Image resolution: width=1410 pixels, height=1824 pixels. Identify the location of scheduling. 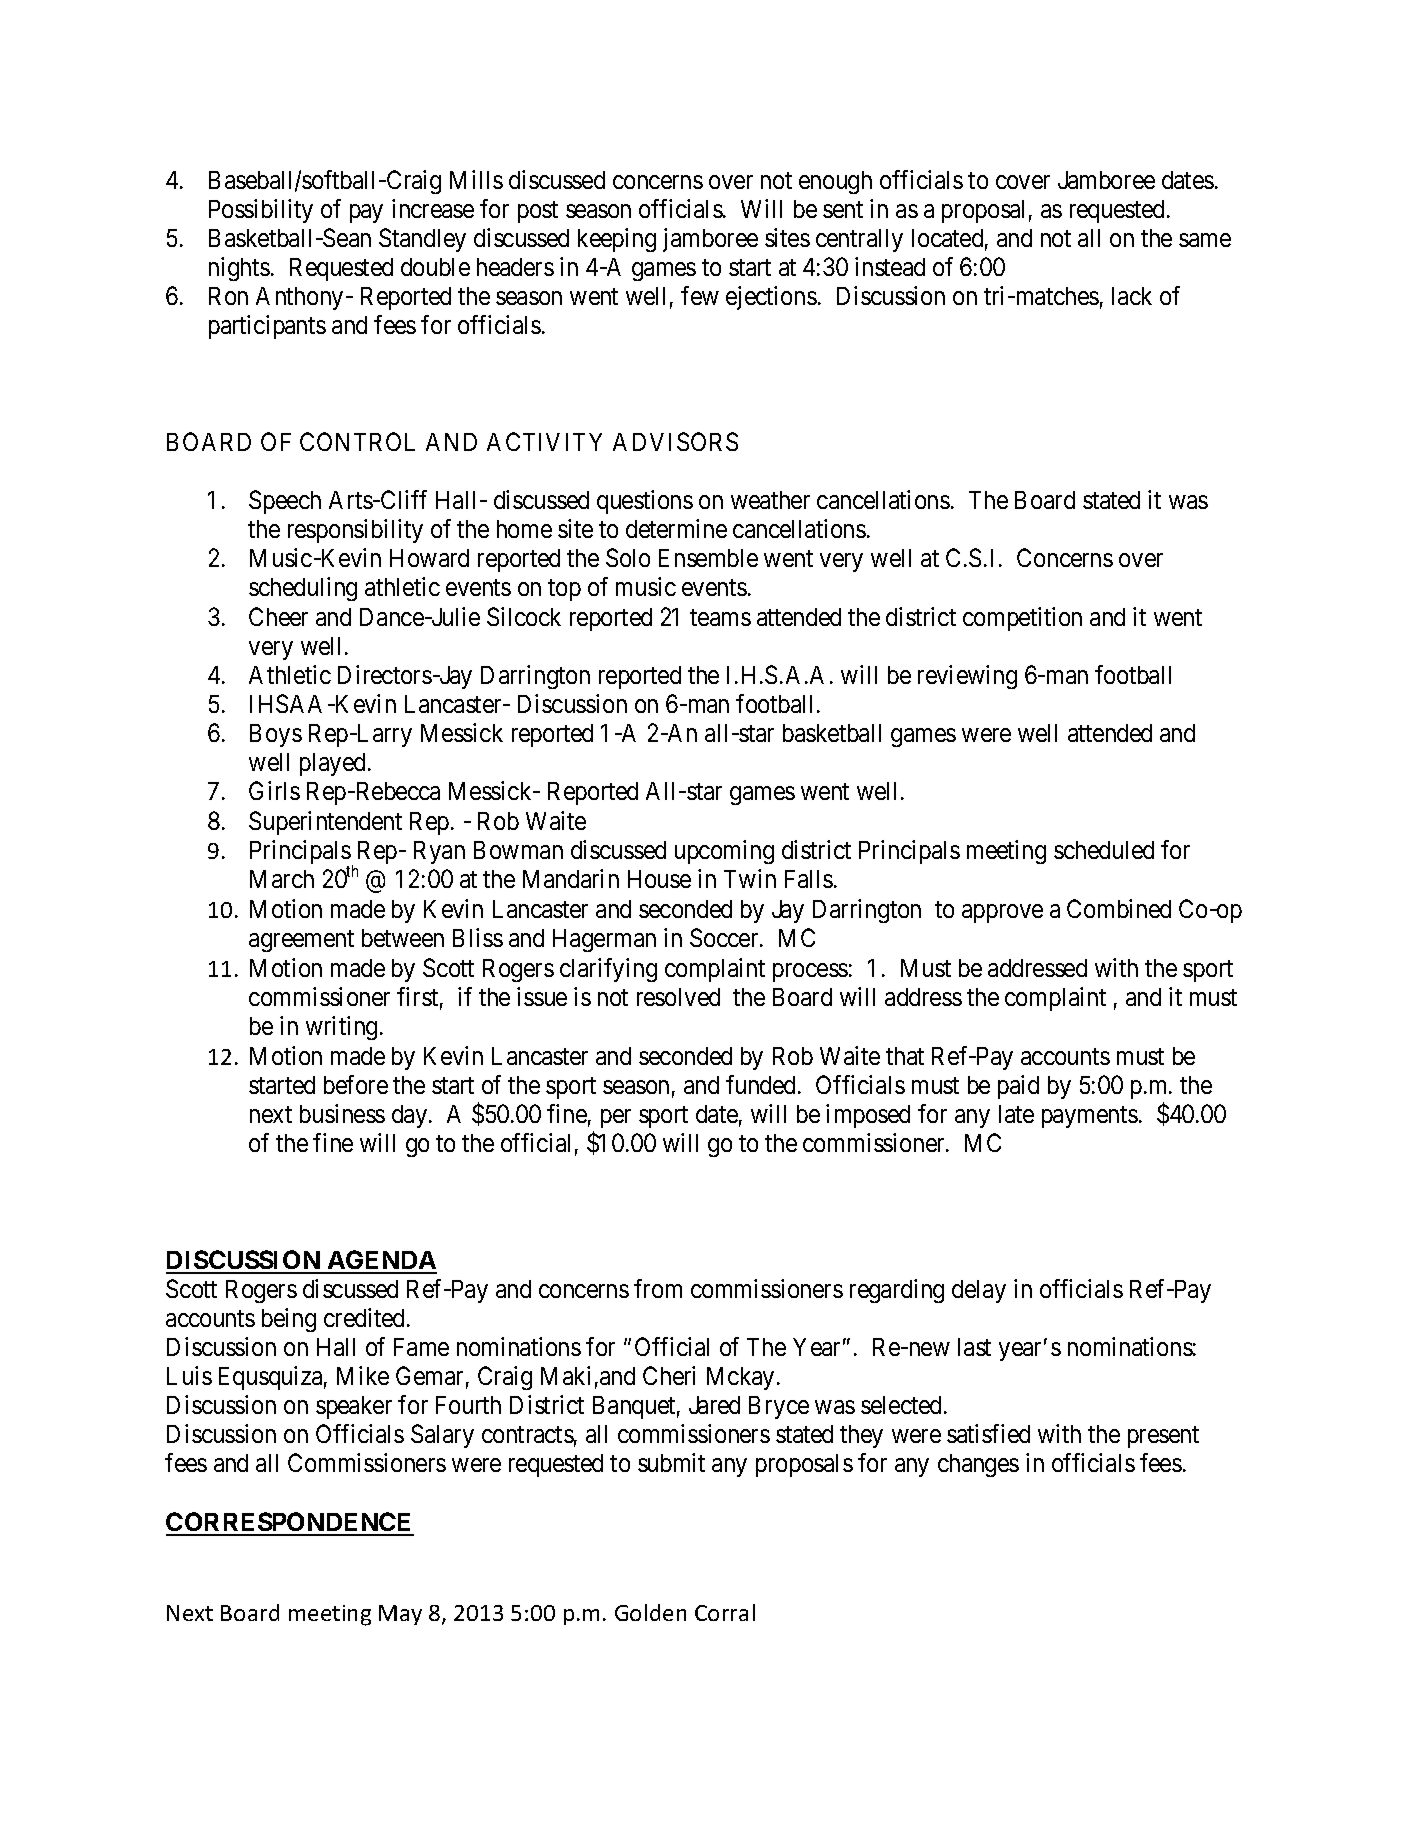
(303, 589).
